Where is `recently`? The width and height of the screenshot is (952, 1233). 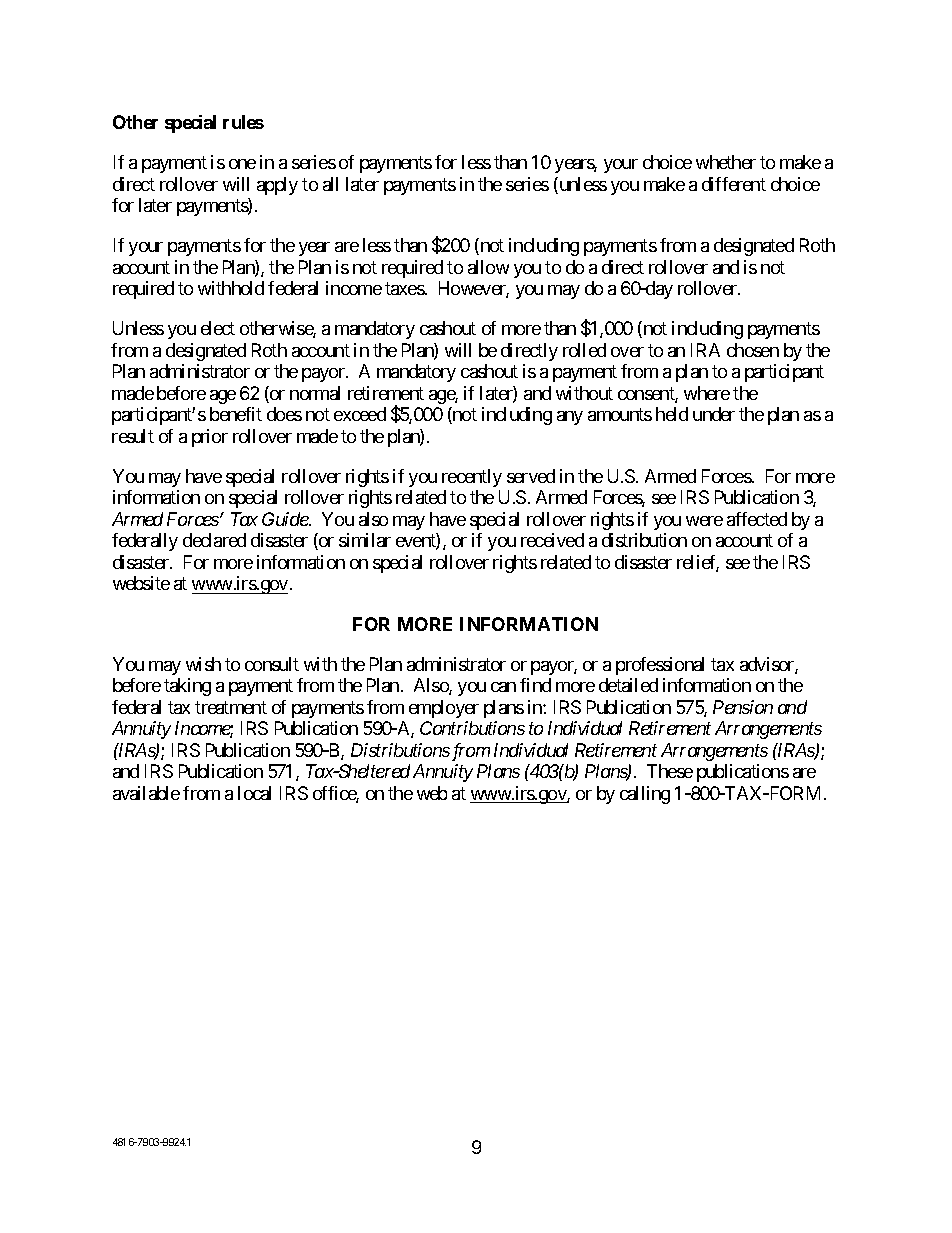 recently is located at coordinates (472, 478).
